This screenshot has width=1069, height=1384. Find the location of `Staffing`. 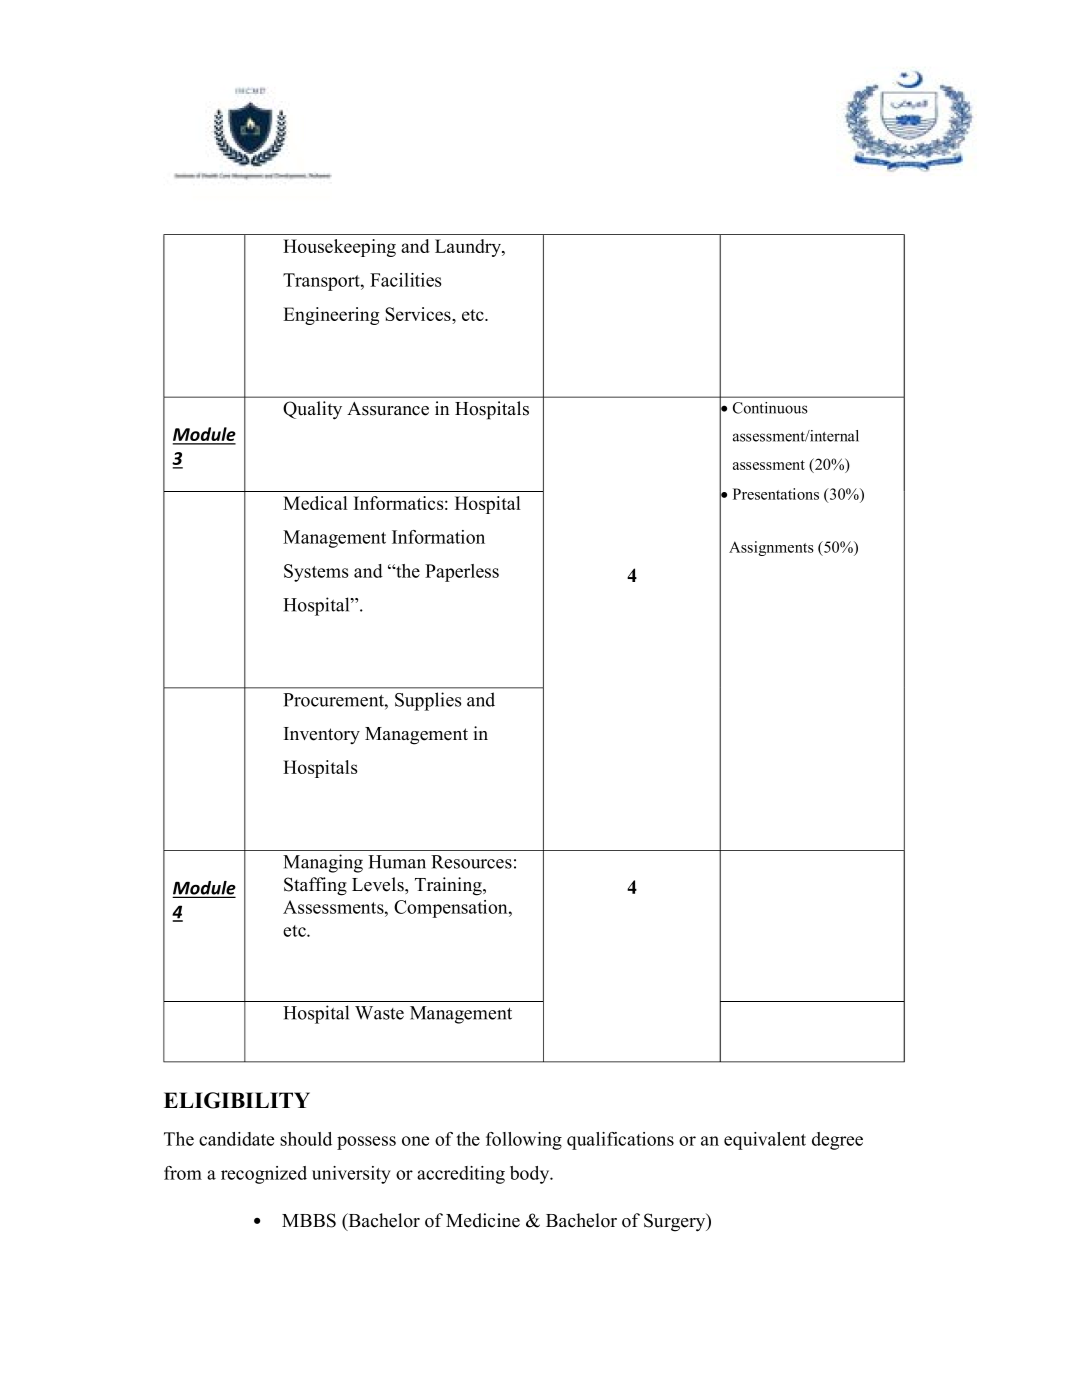

Staffing is located at coordinates (315, 886).
